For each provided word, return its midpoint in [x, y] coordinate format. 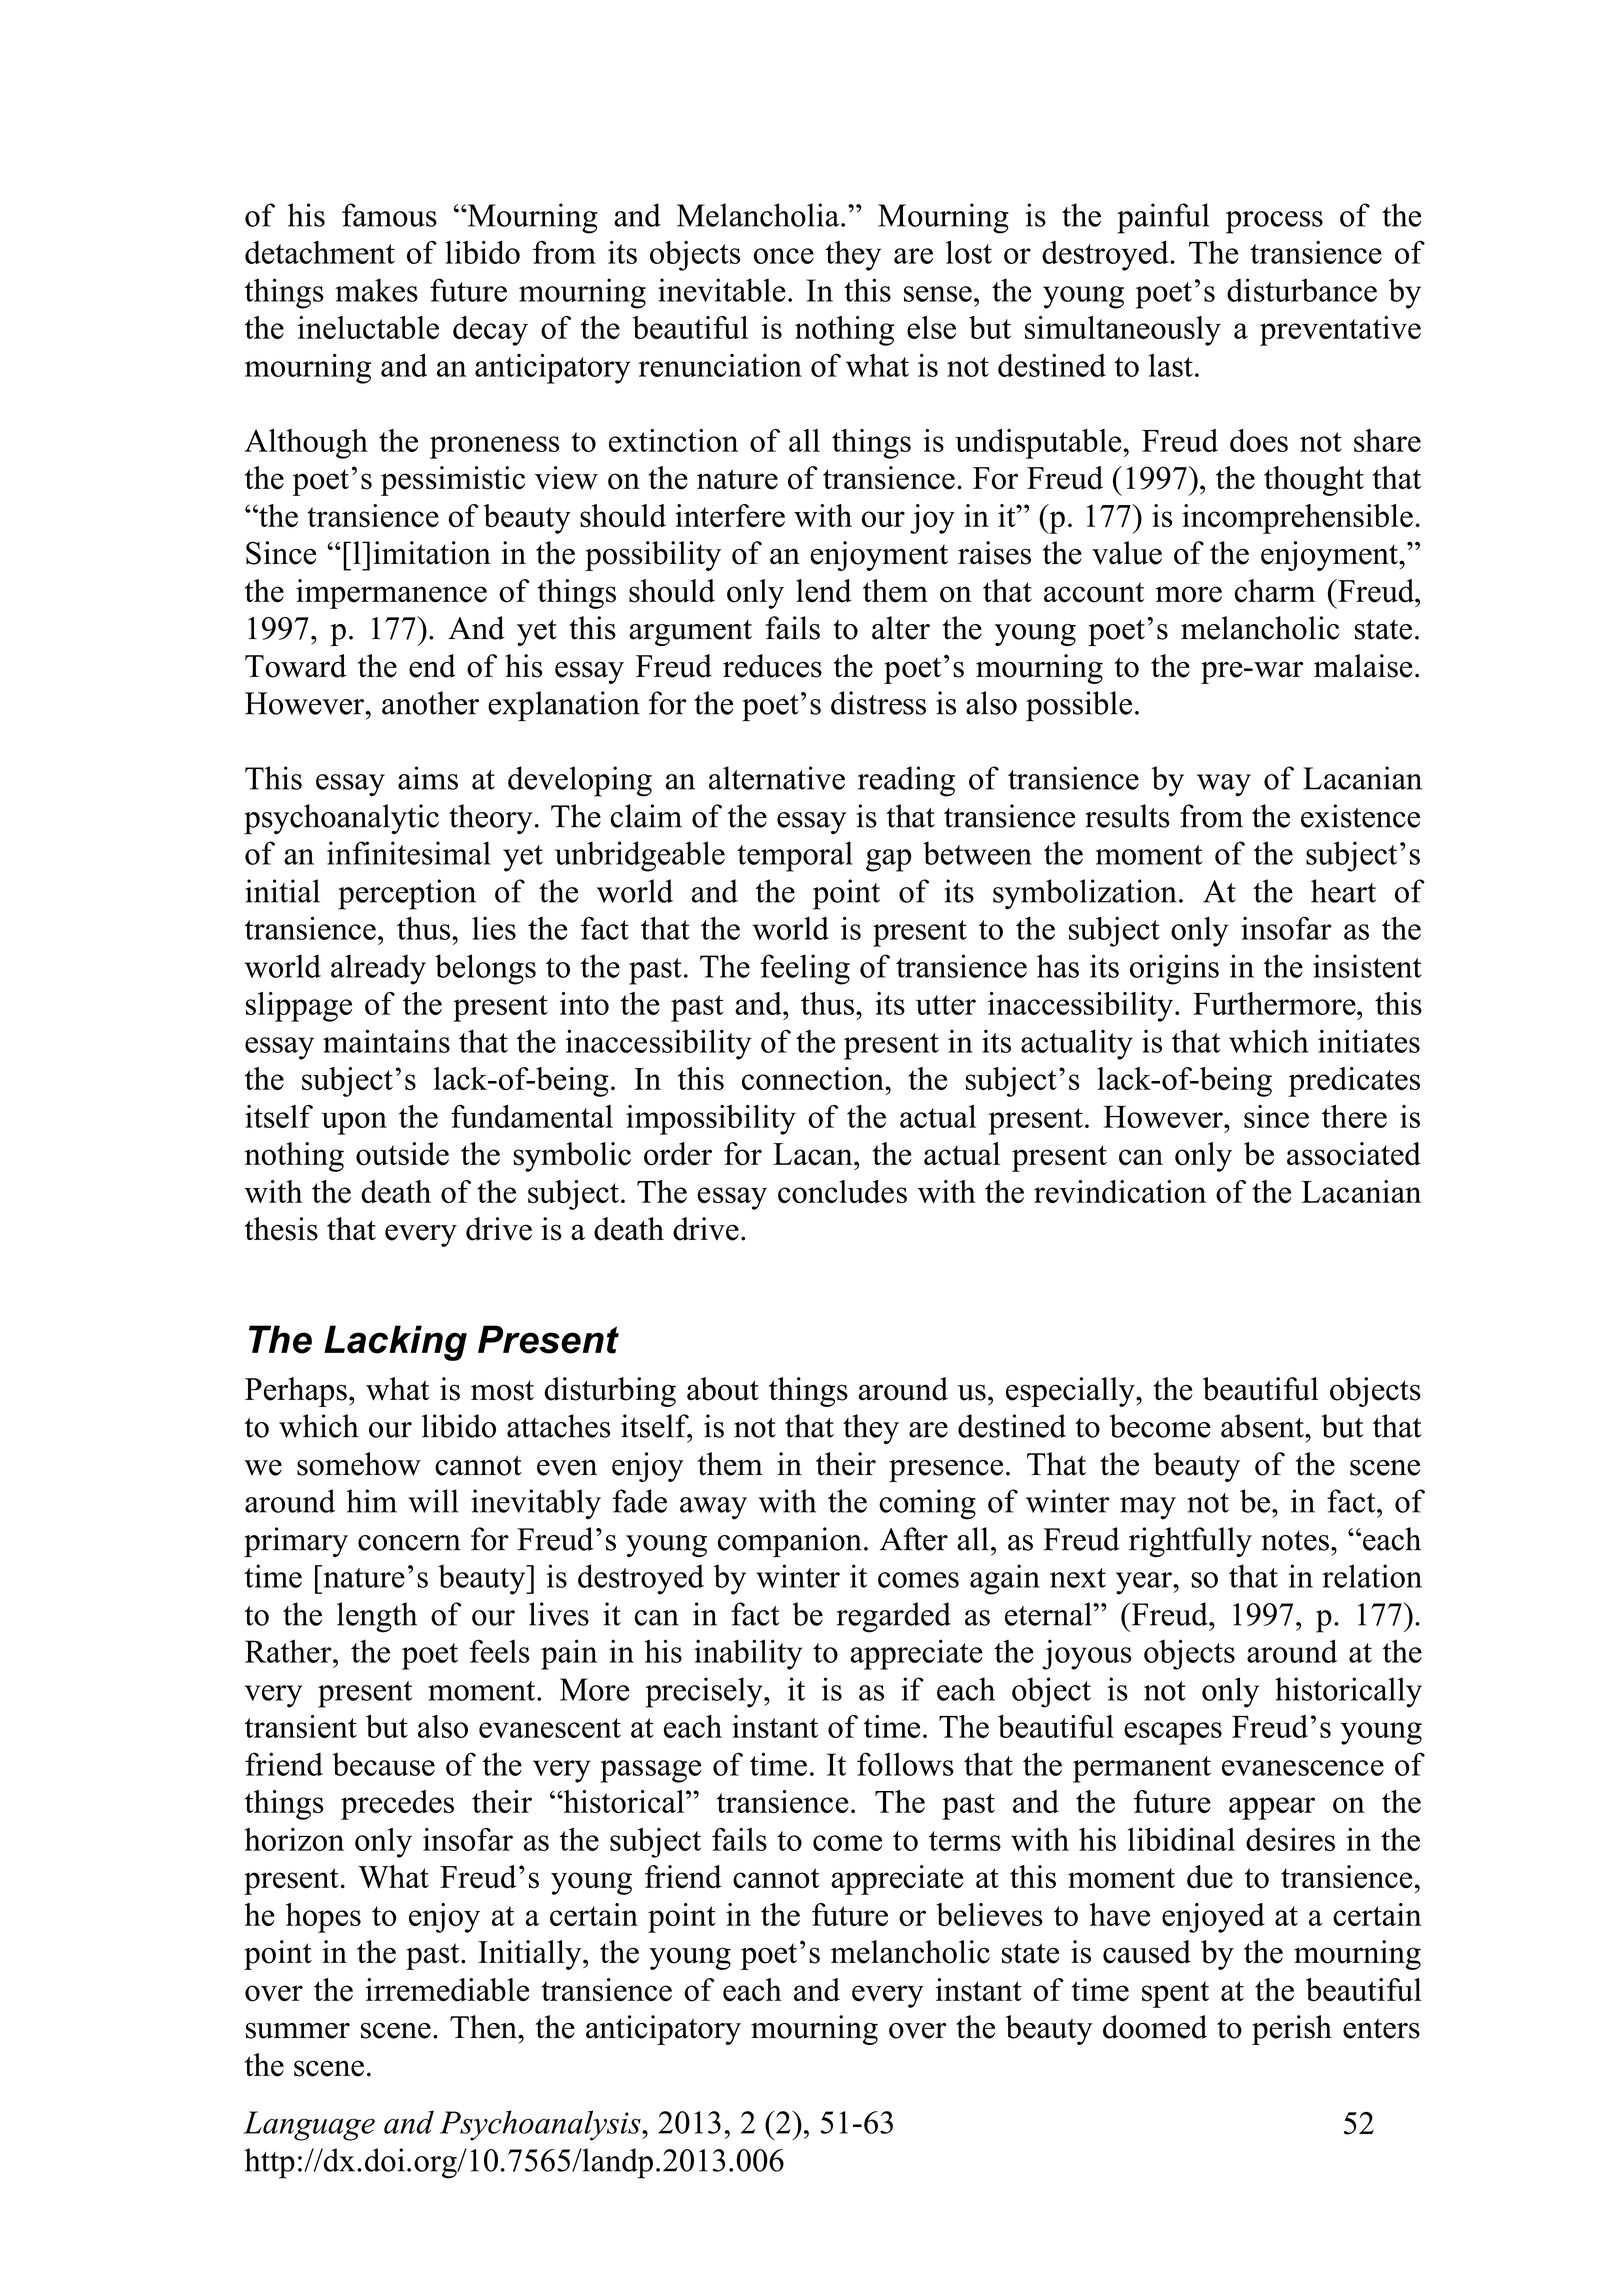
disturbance [1302, 290]
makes [376, 290]
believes [989, 1914]
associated [1354, 1154]
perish [1292, 2030]
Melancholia [759, 215]
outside [402, 1154]
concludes [842, 1191]
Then [484, 2027]
